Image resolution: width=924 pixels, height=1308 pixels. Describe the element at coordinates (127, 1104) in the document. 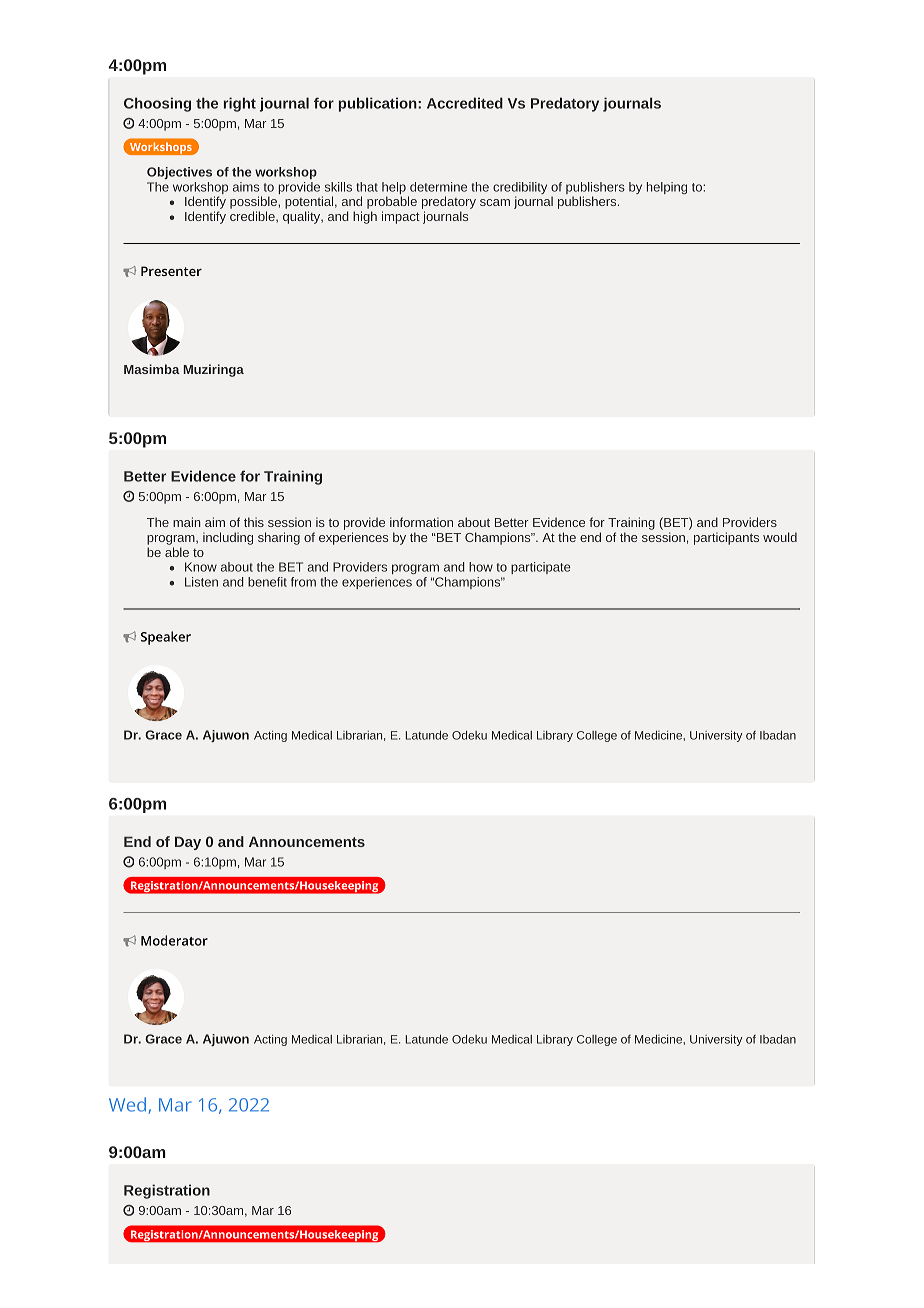

I see `Wed` at that location.
